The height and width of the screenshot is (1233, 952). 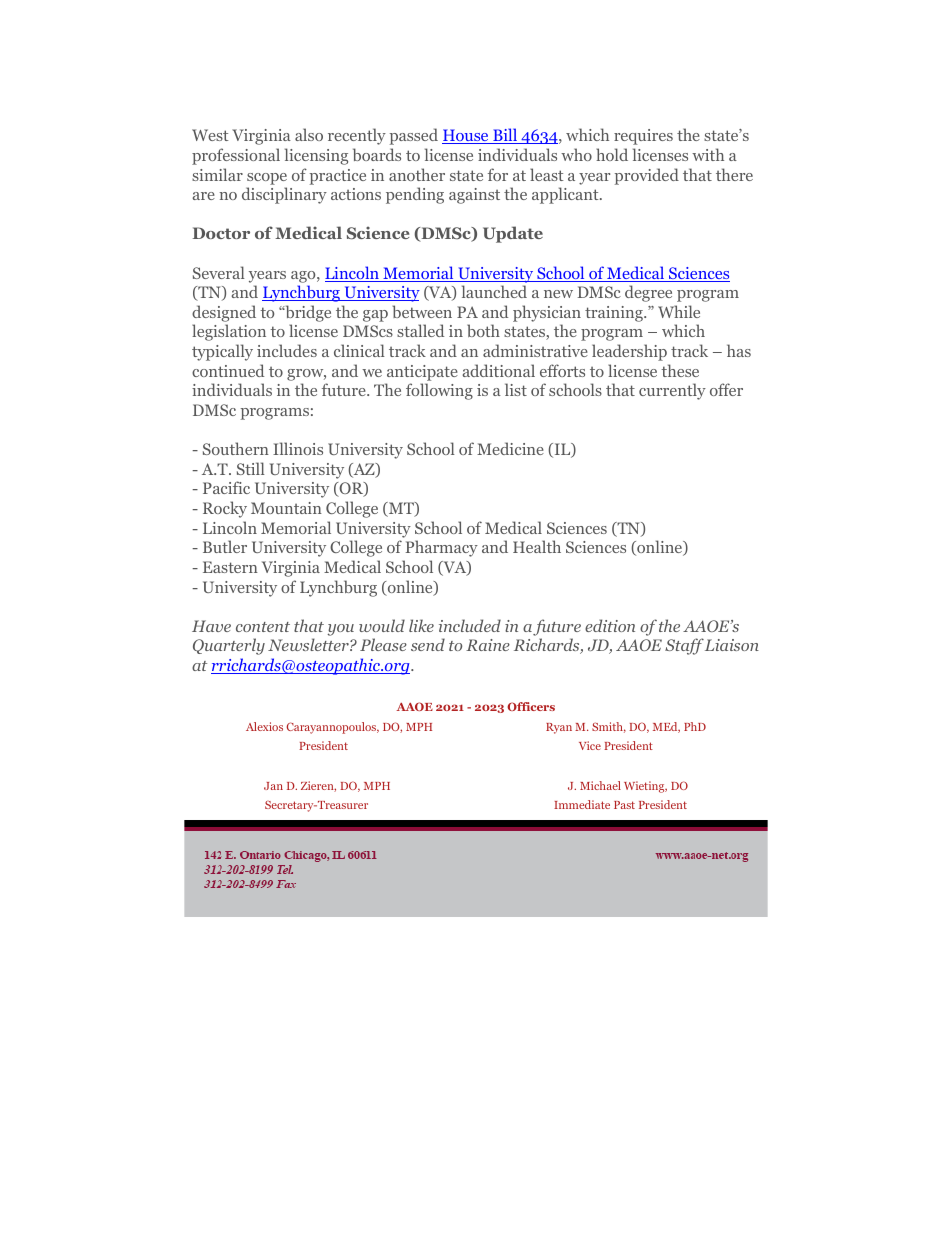 I want to click on Raine, so click(x=488, y=645).
